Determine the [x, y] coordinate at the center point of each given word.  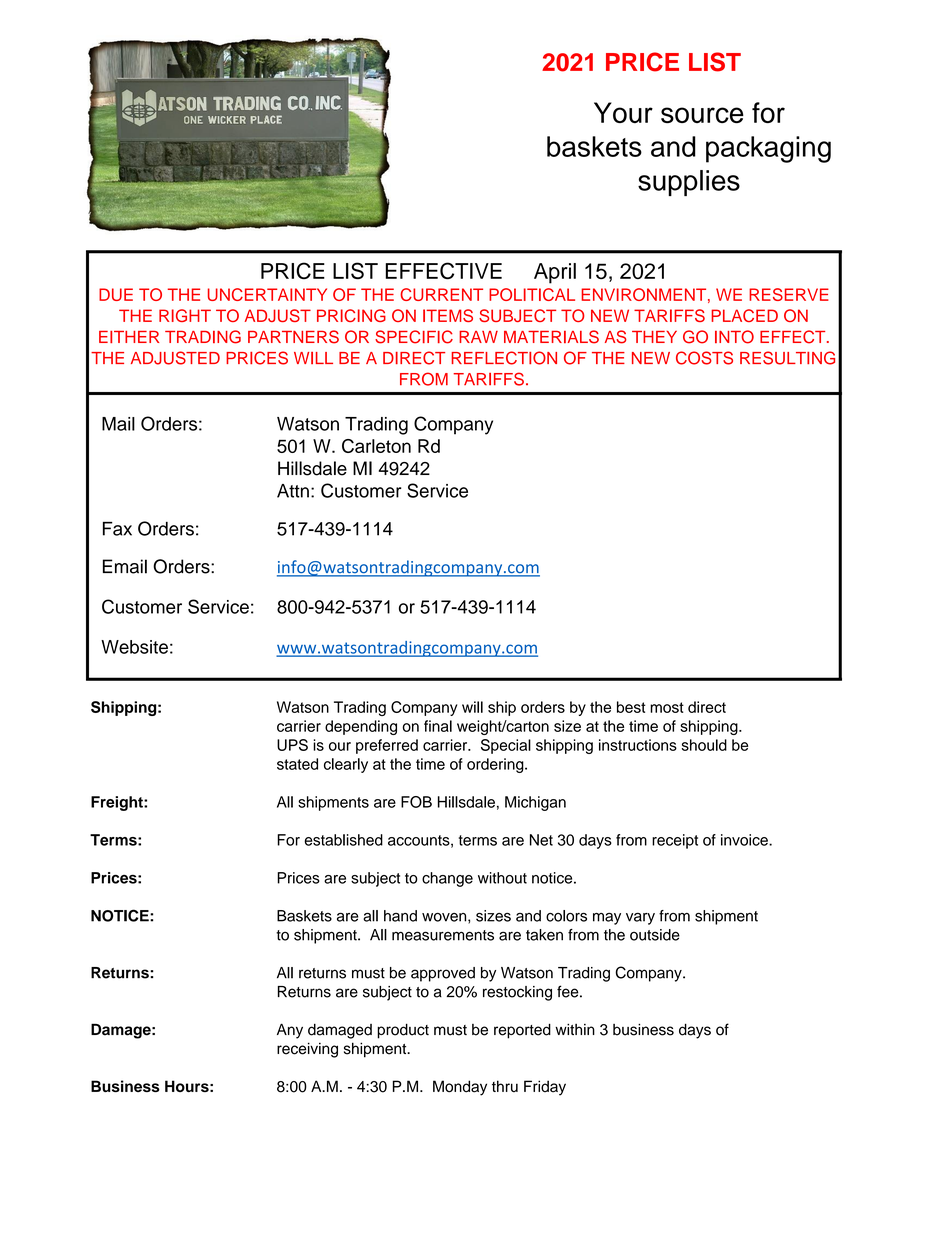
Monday [460, 1088]
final [438, 726]
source [702, 115]
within [575, 1029]
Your [623, 112]
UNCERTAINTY [267, 294]
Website [134, 647]
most [667, 707]
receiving [307, 1050]
